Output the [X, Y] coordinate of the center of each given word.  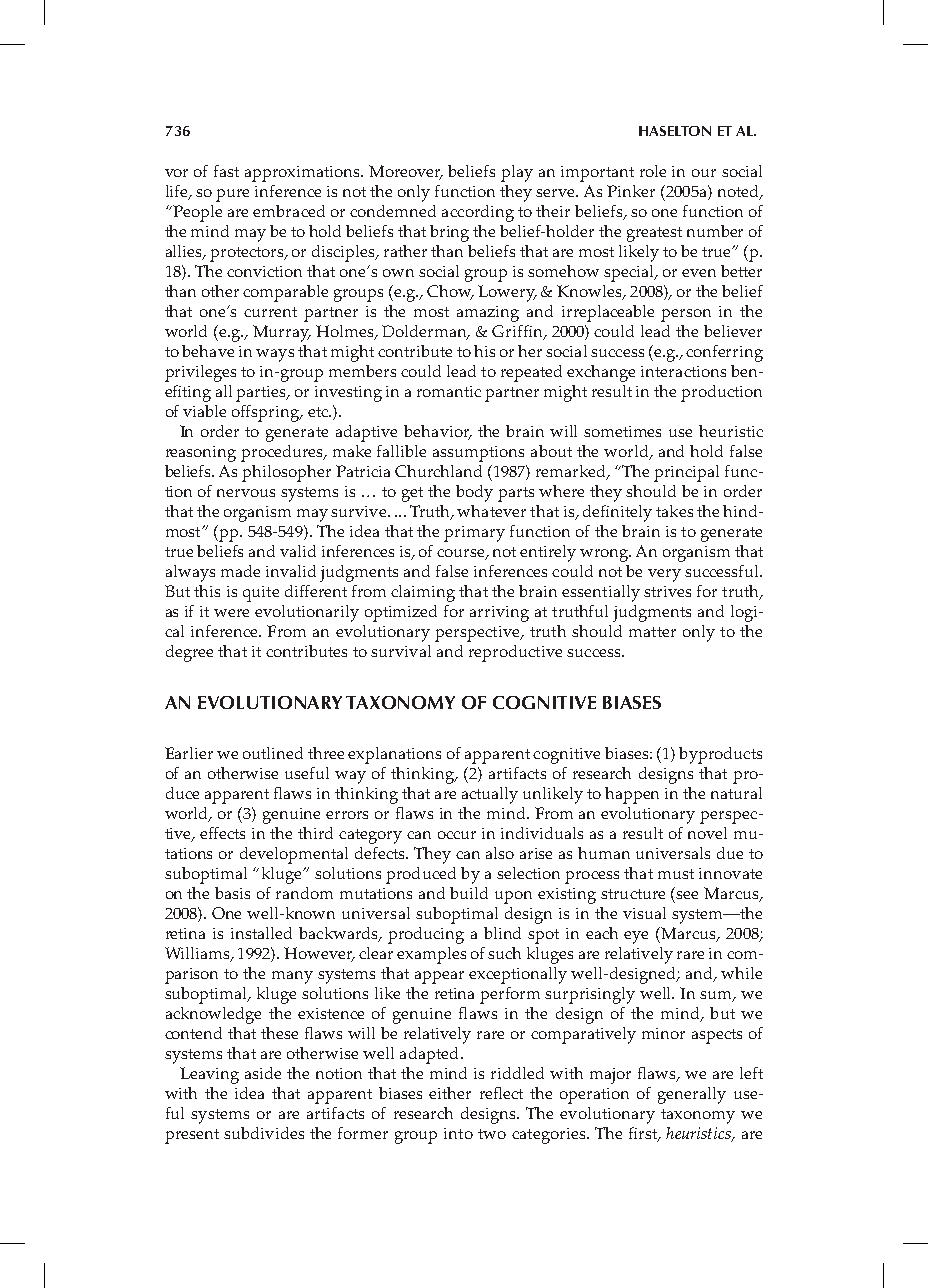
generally [692, 1095]
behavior [438, 432]
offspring [267, 413]
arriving [499, 614]
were [231, 613]
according [478, 213]
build [469, 893]
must [676, 874]
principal [686, 473]
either [450, 1093]
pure [232, 195]
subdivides [264, 1133]
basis [232, 893]
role [653, 171]
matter [652, 632]
